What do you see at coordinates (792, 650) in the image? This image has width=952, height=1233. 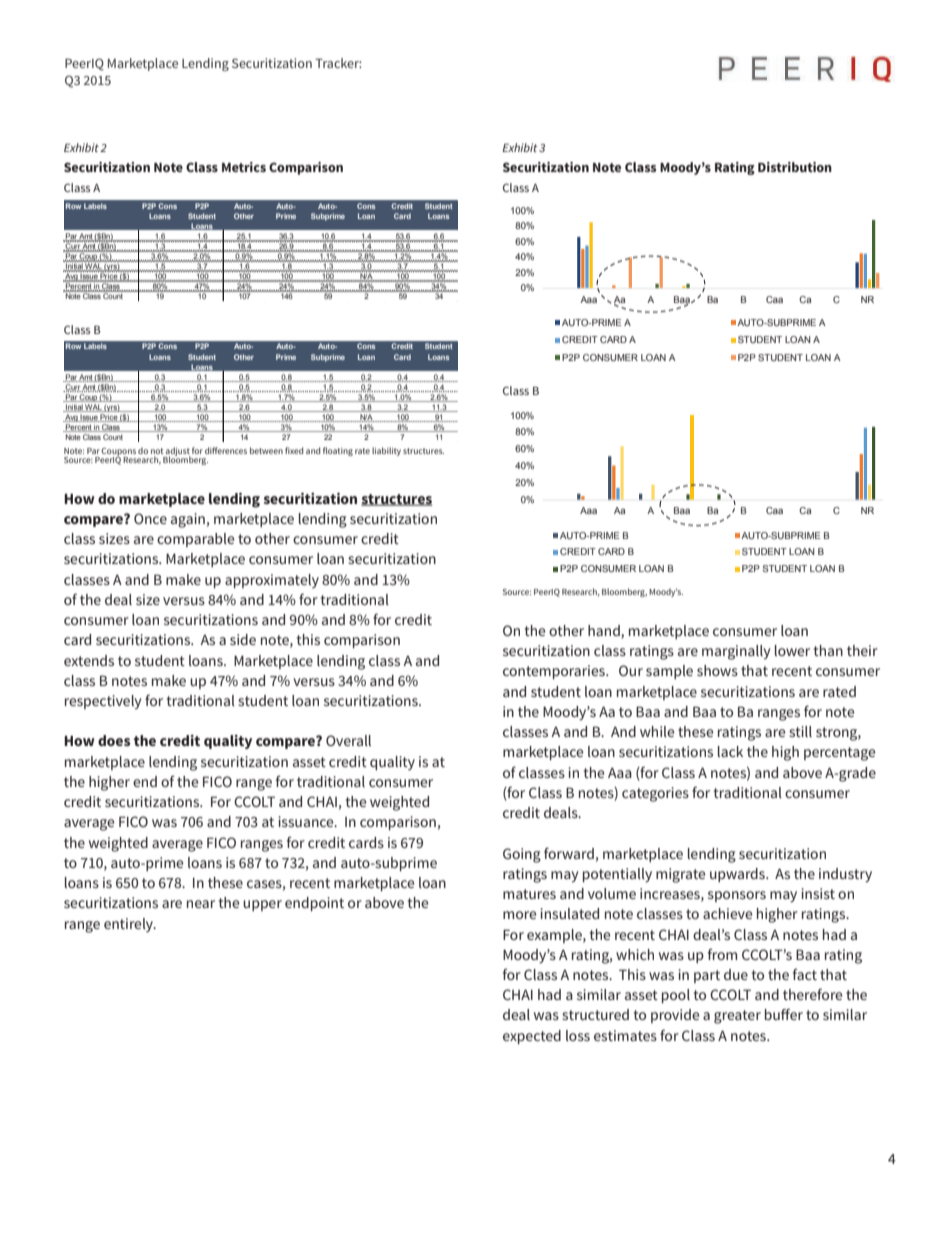 I see `lower` at bounding box center [792, 650].
